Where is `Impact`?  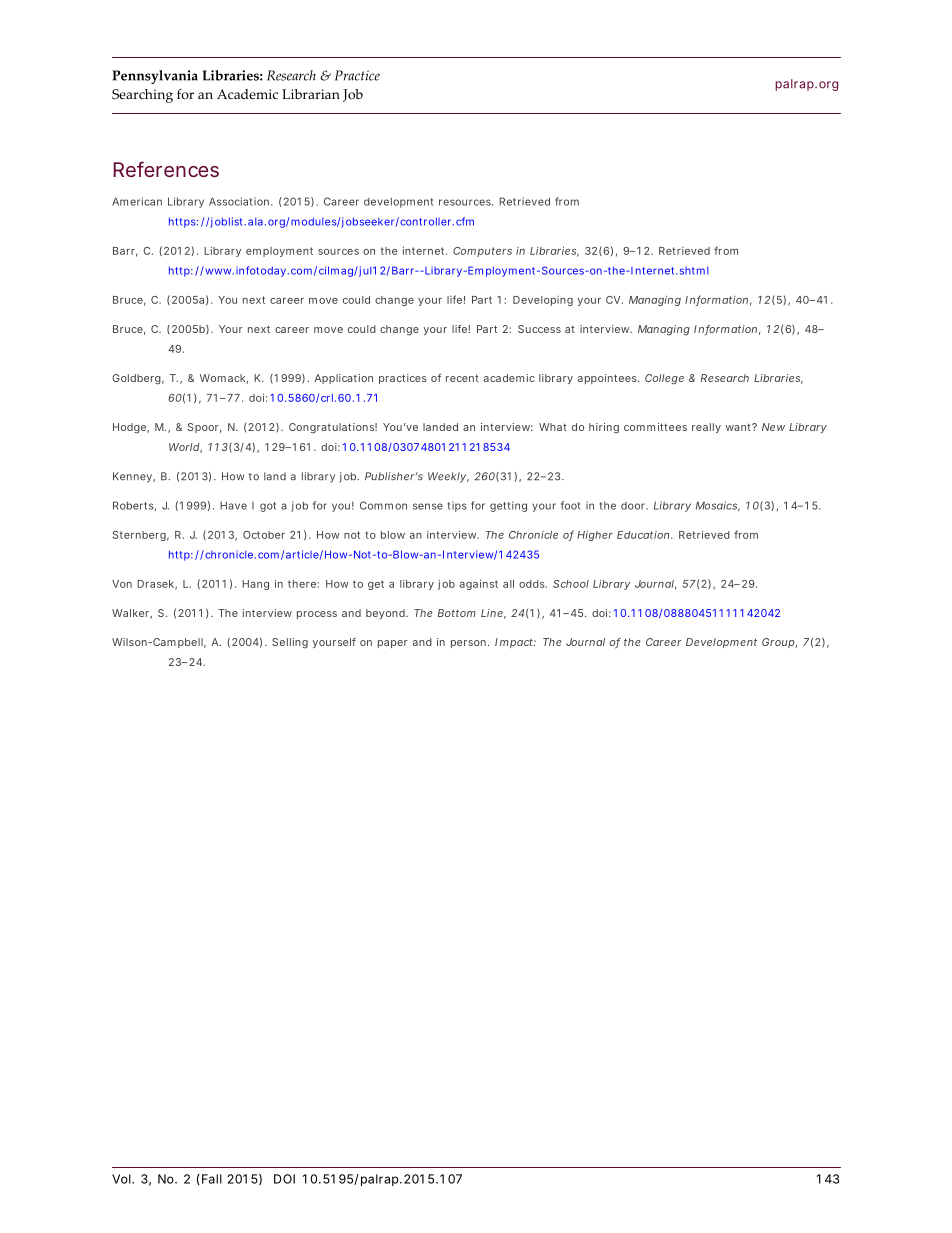 Impact is located at coordinates (515, 643).
